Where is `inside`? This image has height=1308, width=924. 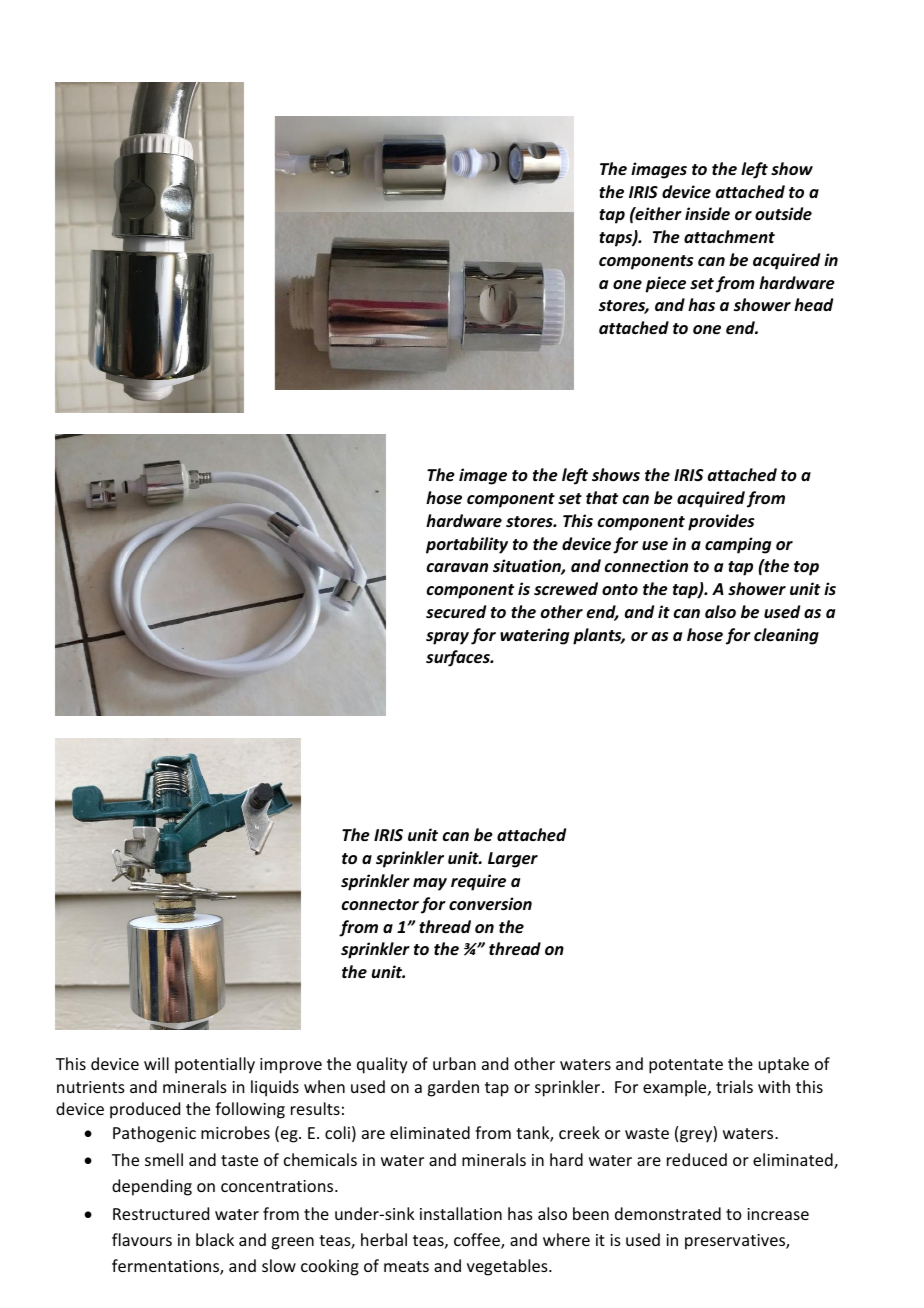 inside is located at coordinates (707, 214).
